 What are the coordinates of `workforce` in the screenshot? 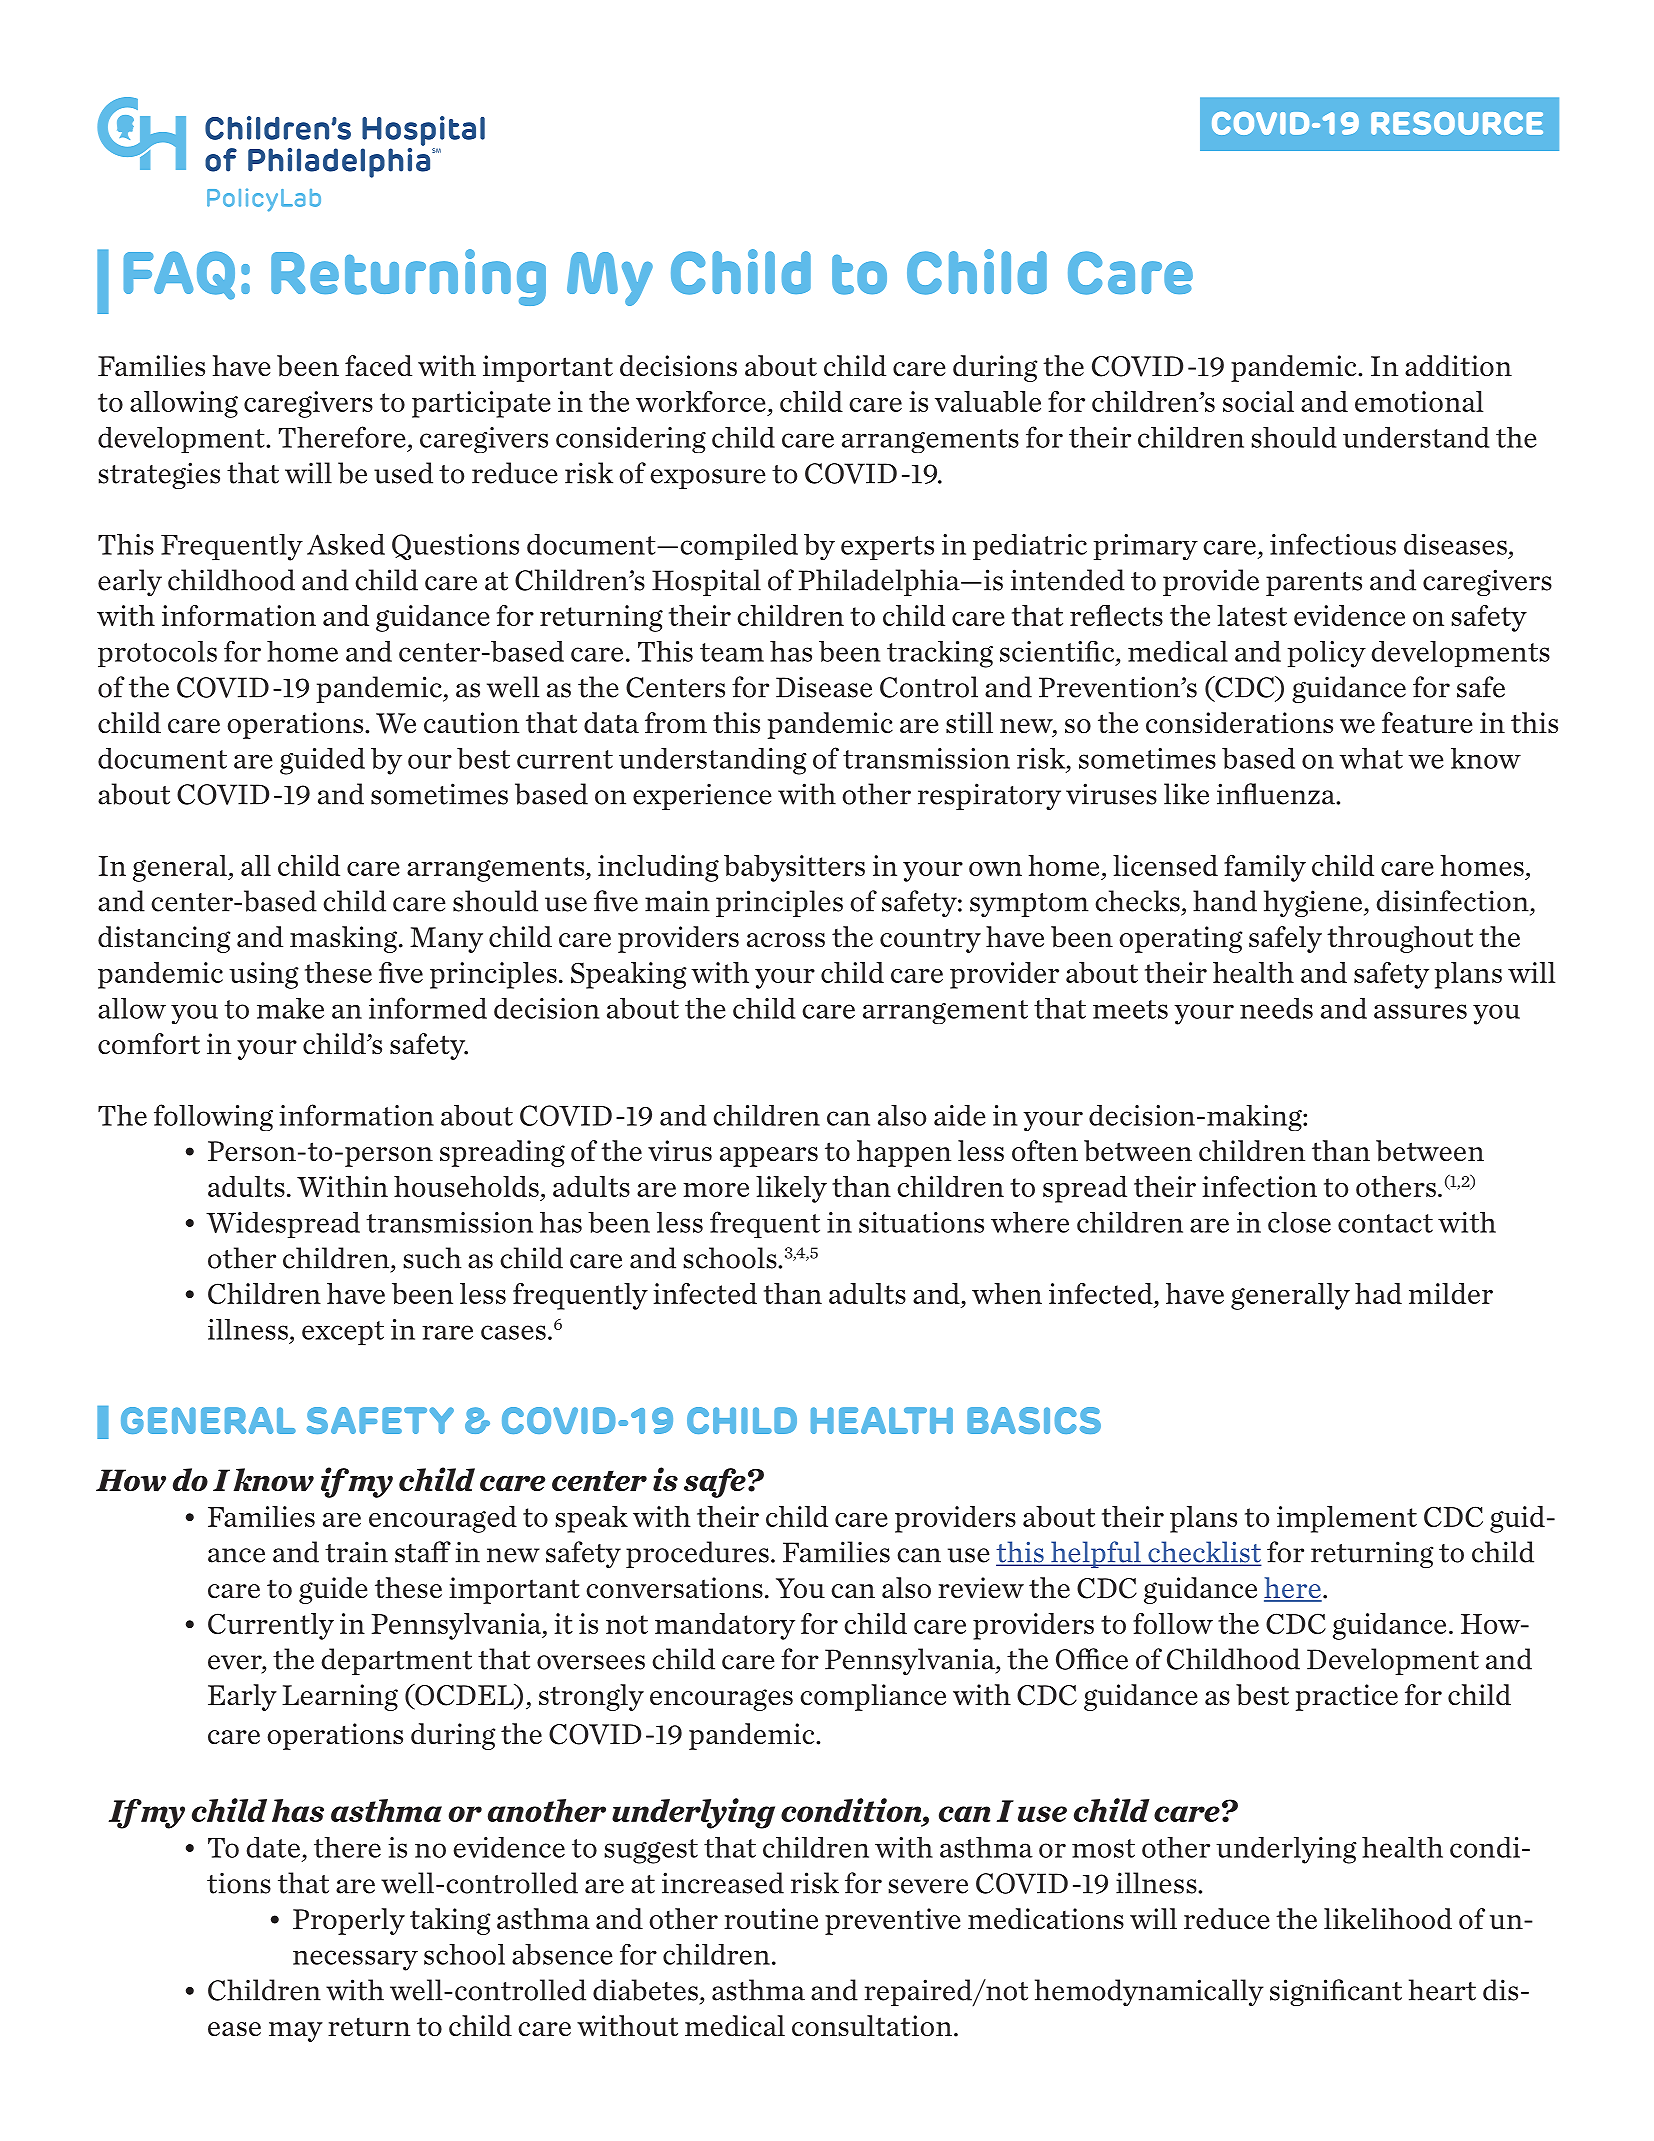 It's located at (701, 401).
